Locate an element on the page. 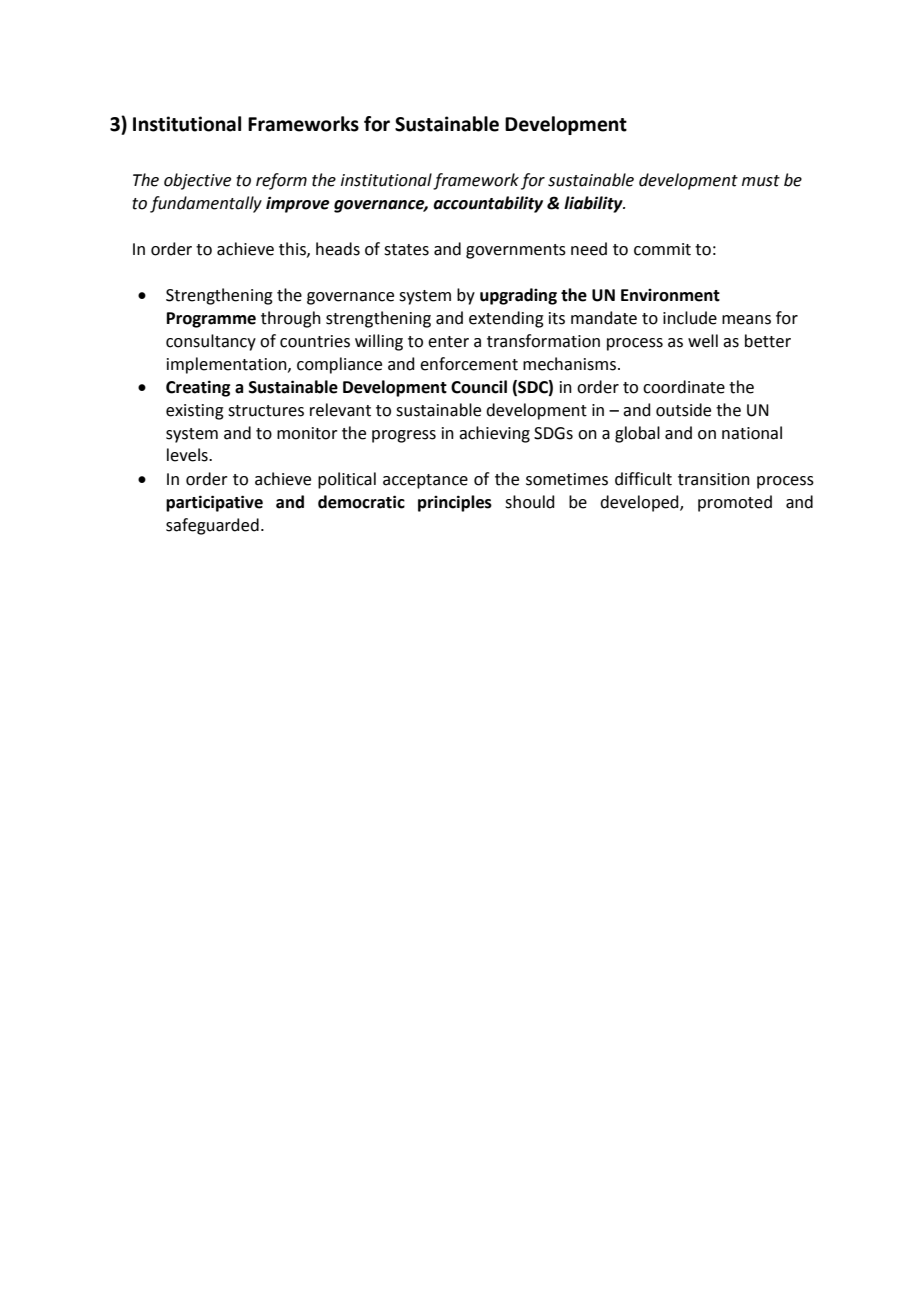 This page has width=924, height=1308. reform is located at coordinates (281, 181).
